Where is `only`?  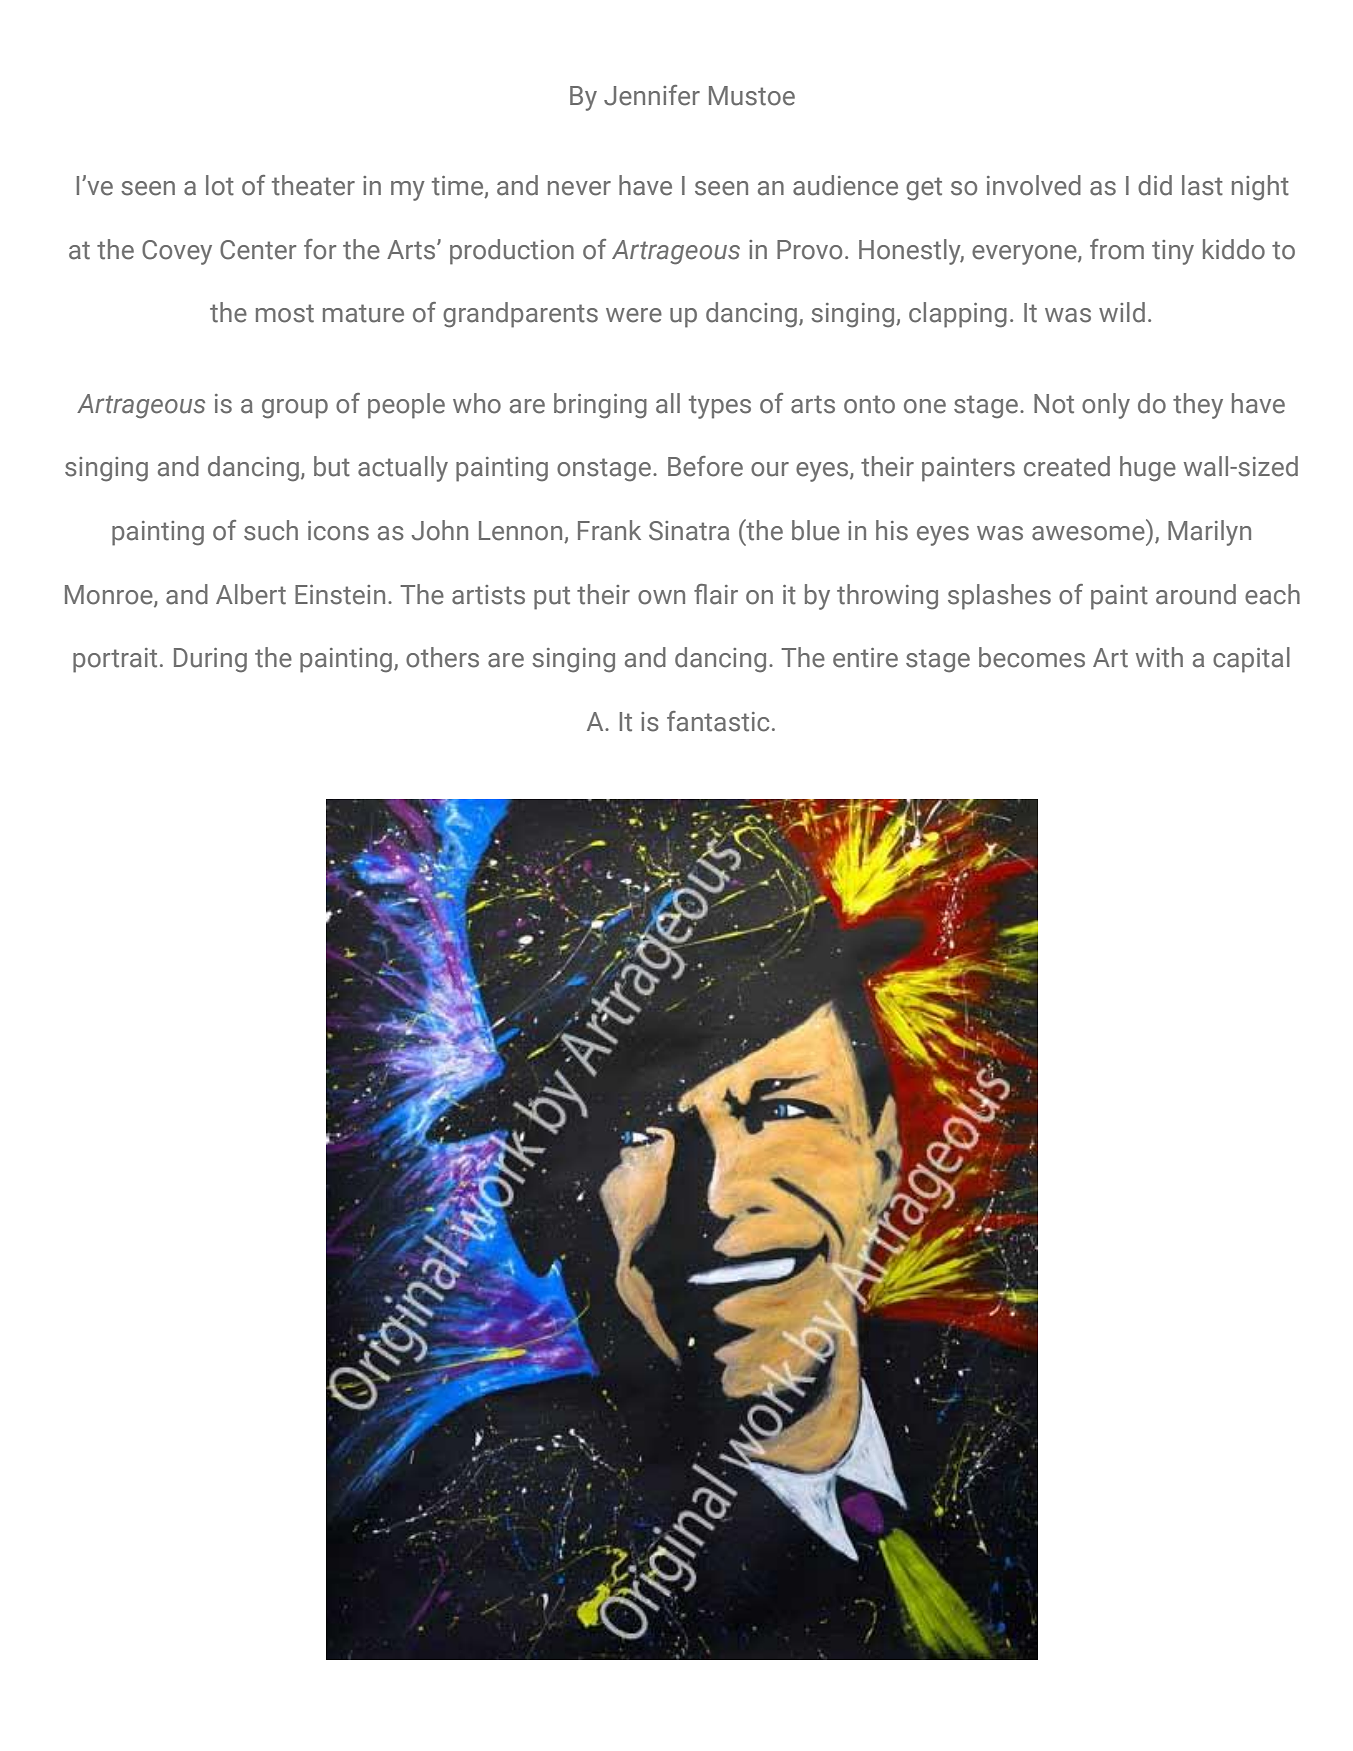 only is located at coordinates (1106, 406).
